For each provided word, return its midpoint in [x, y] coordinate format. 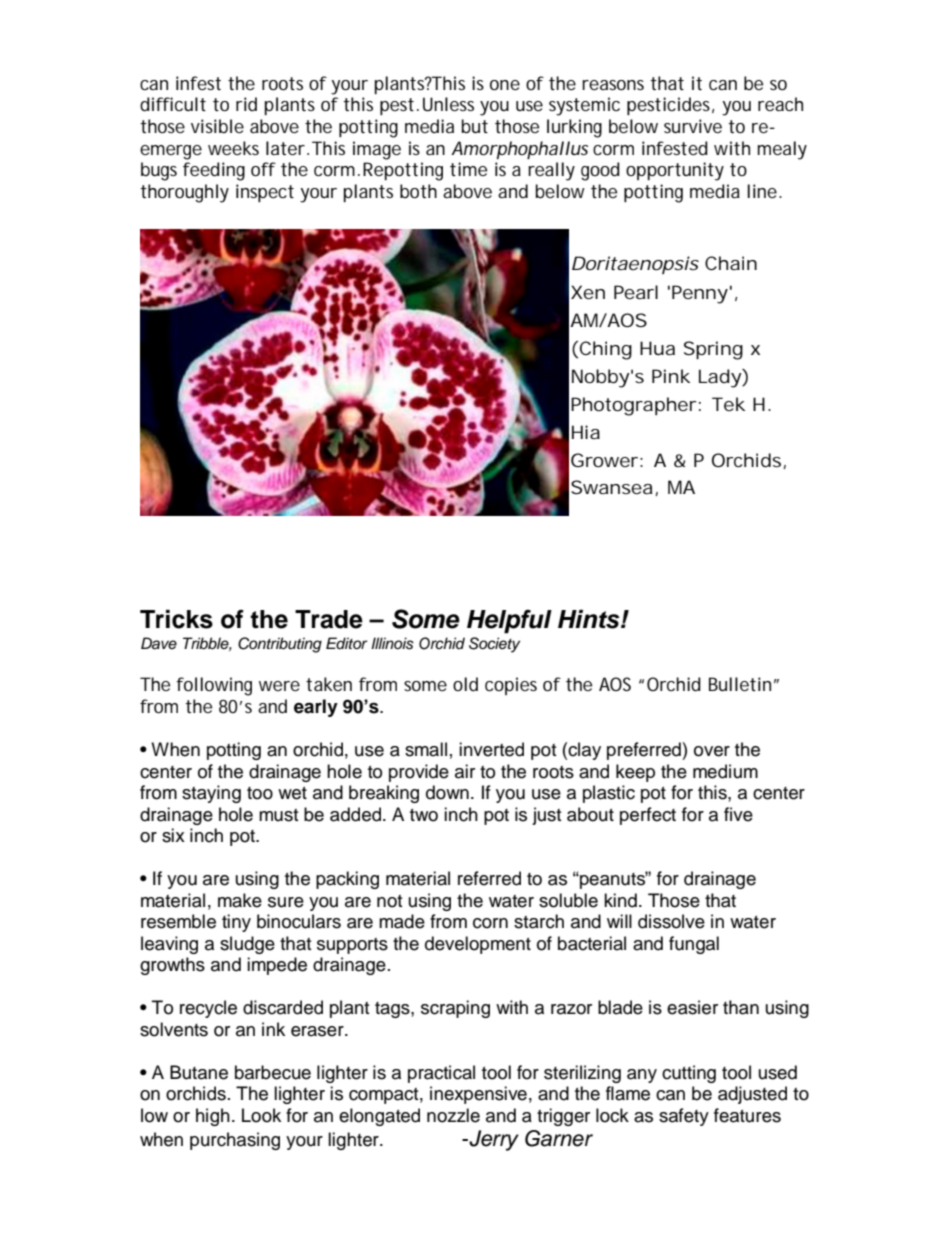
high [213, 1117]
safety [684, 1117]
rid [246, 104]
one [505, 85]
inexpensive [478, 1095]
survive [693, 126]
